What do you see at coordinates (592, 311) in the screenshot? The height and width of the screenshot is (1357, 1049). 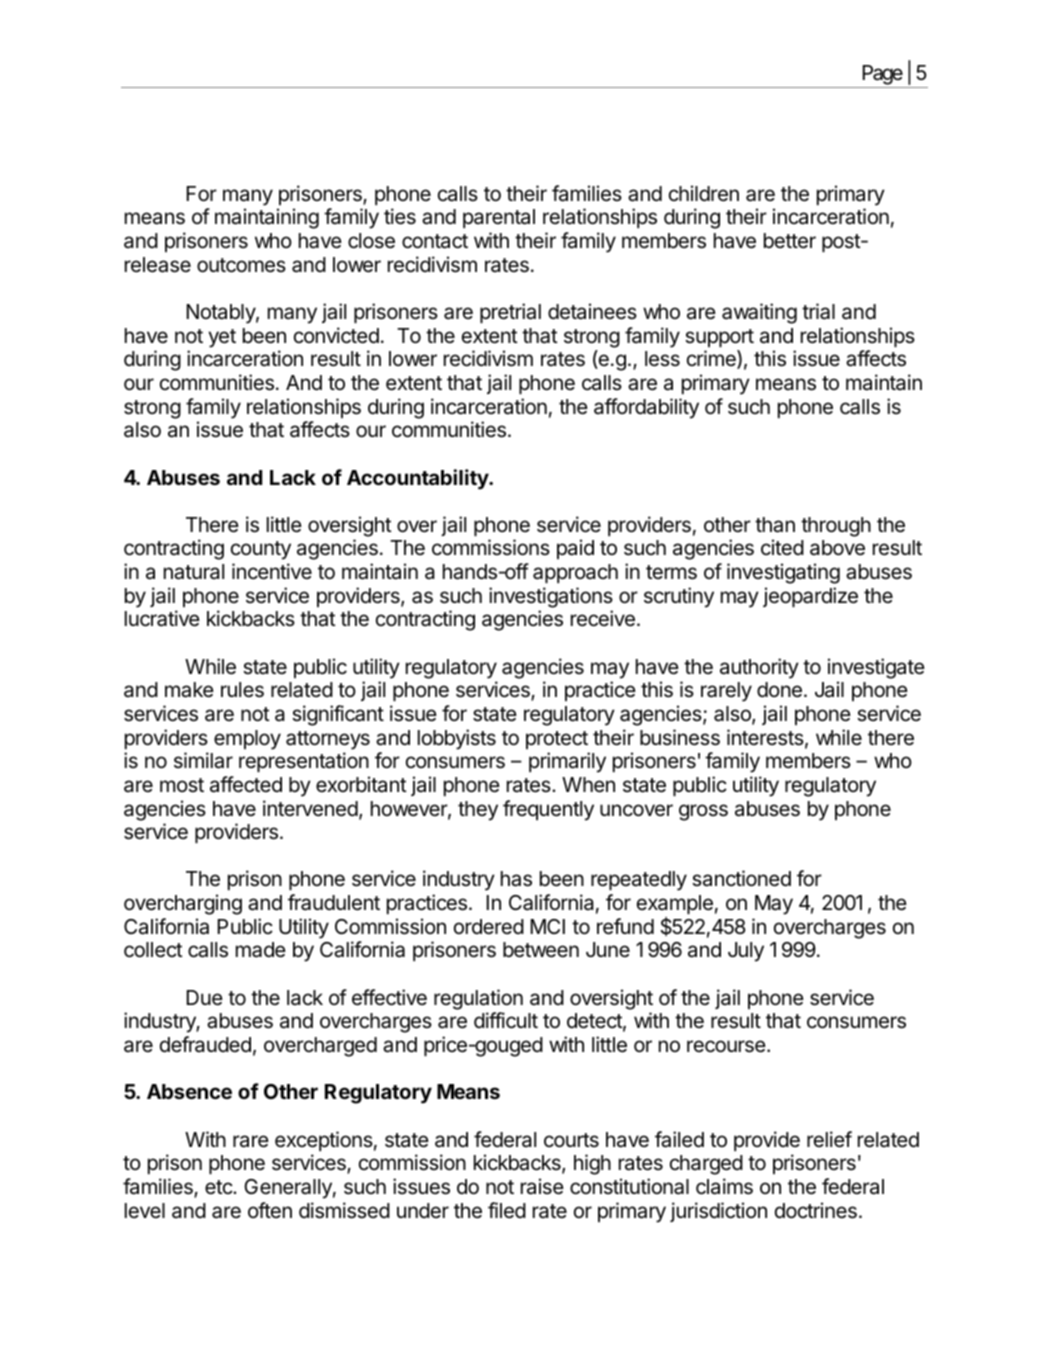 I see `detainees` at bounding box center [592, 311].
